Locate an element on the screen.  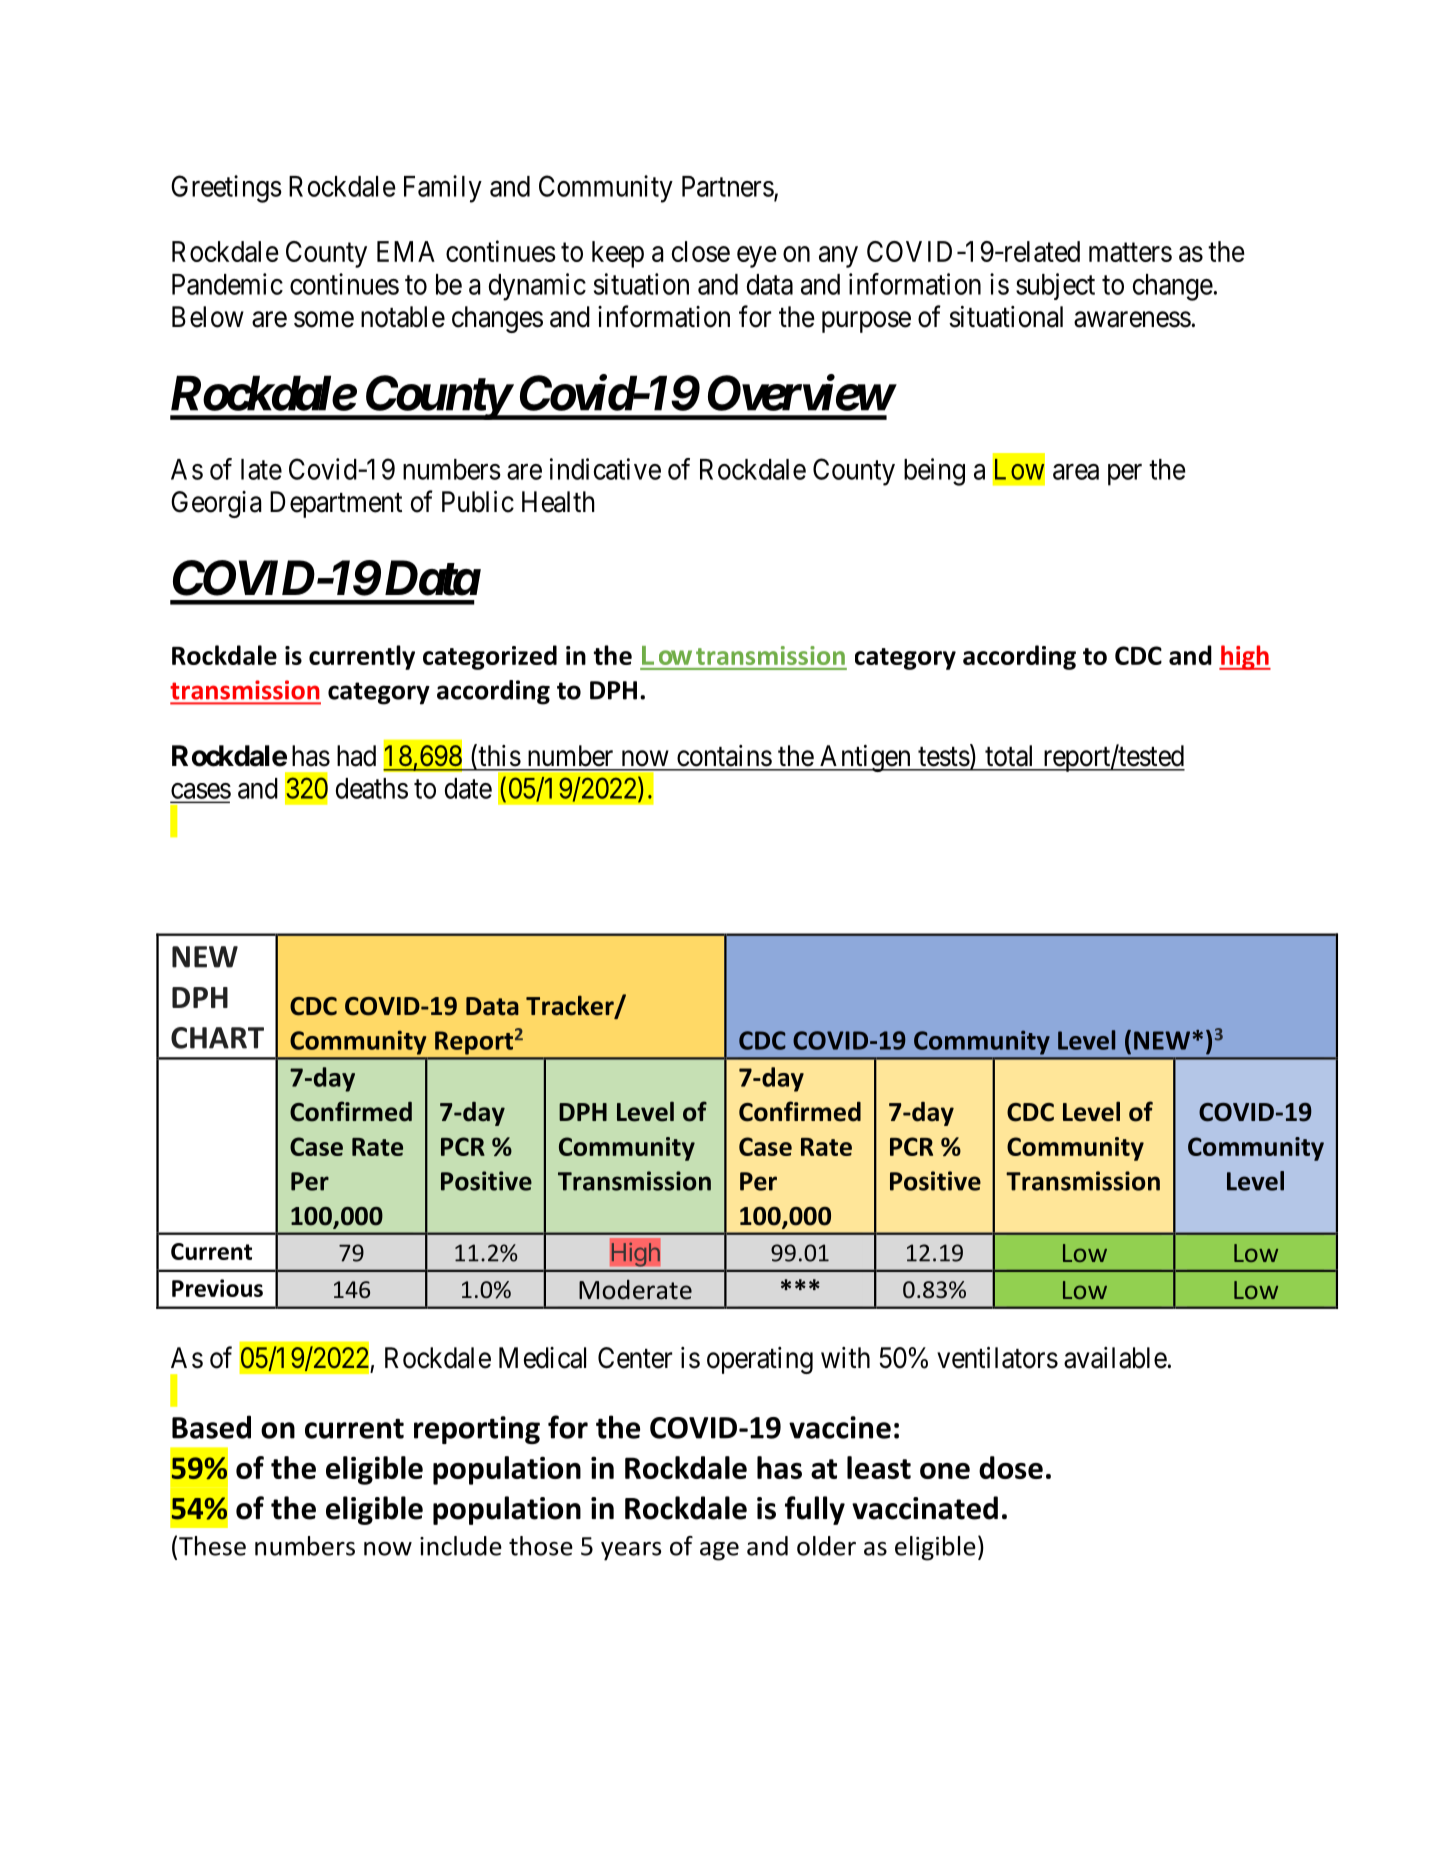
Center is located at coordinates (635, 1358).
